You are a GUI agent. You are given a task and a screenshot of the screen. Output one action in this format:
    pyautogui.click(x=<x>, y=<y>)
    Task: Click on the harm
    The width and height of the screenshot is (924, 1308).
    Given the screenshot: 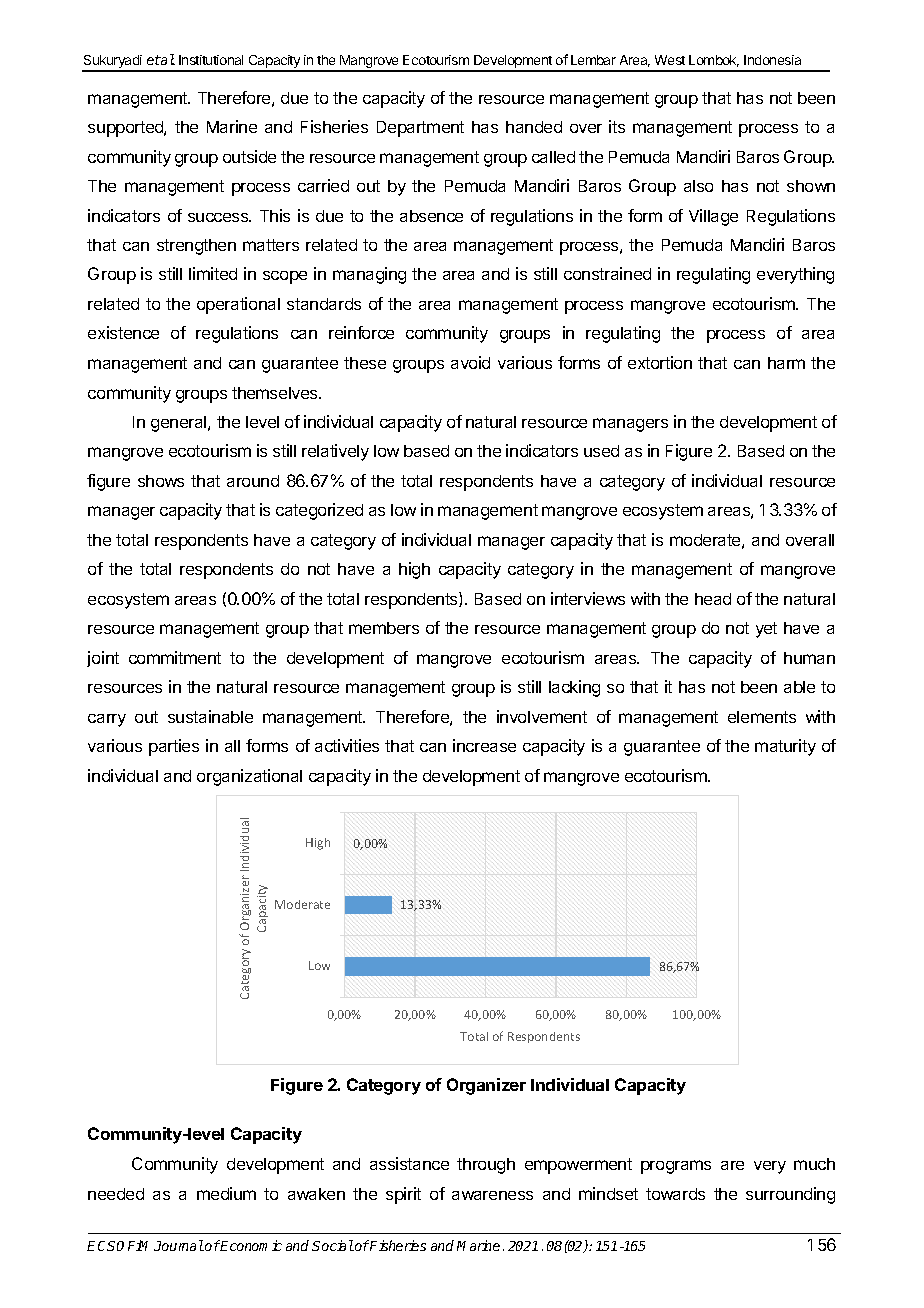 What is the action you would take?
    pyautogui.click(x=786, y=363)
